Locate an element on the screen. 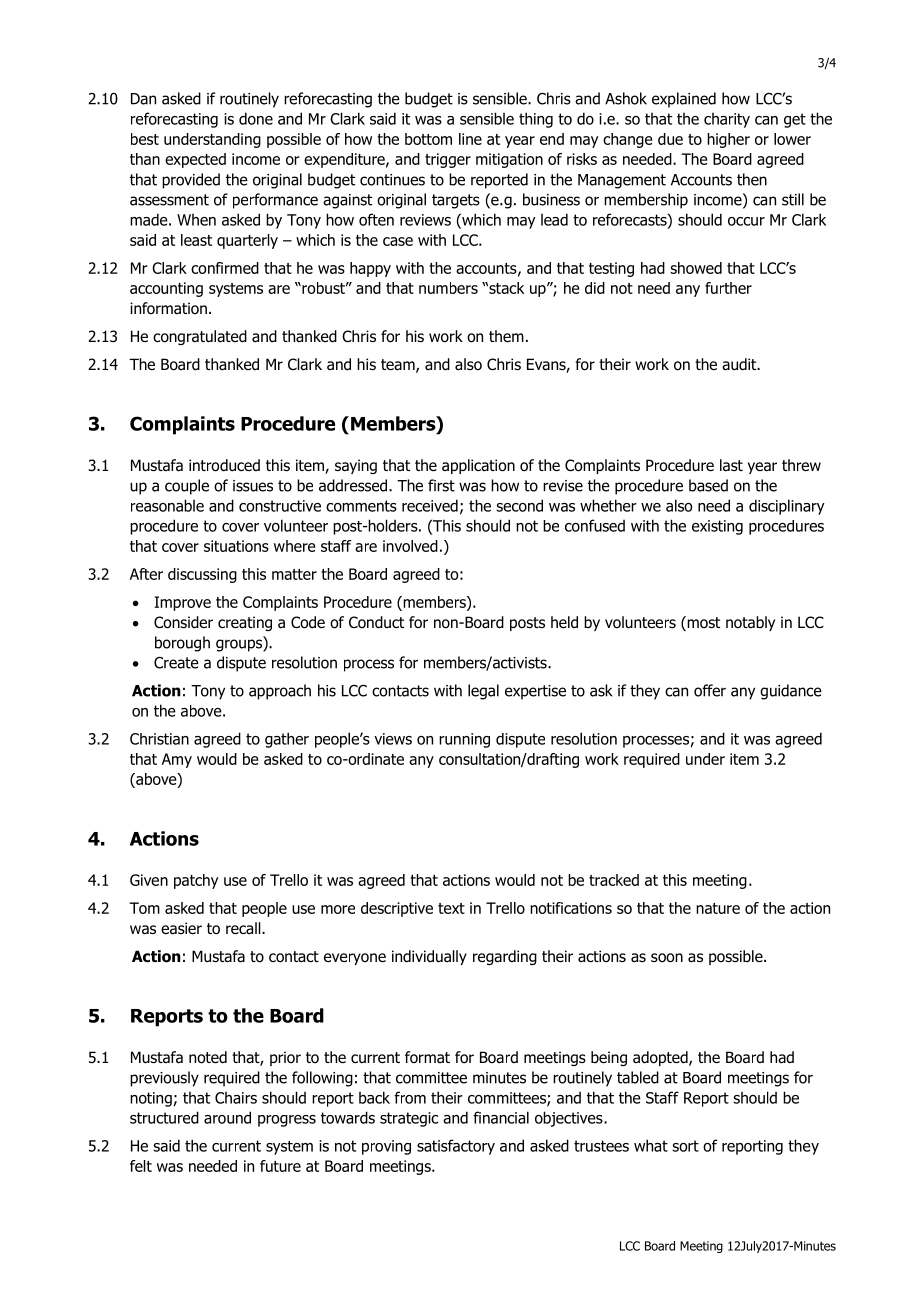 This screenshot has width=924, height=1308. done is located at coordinates (256, 118).
